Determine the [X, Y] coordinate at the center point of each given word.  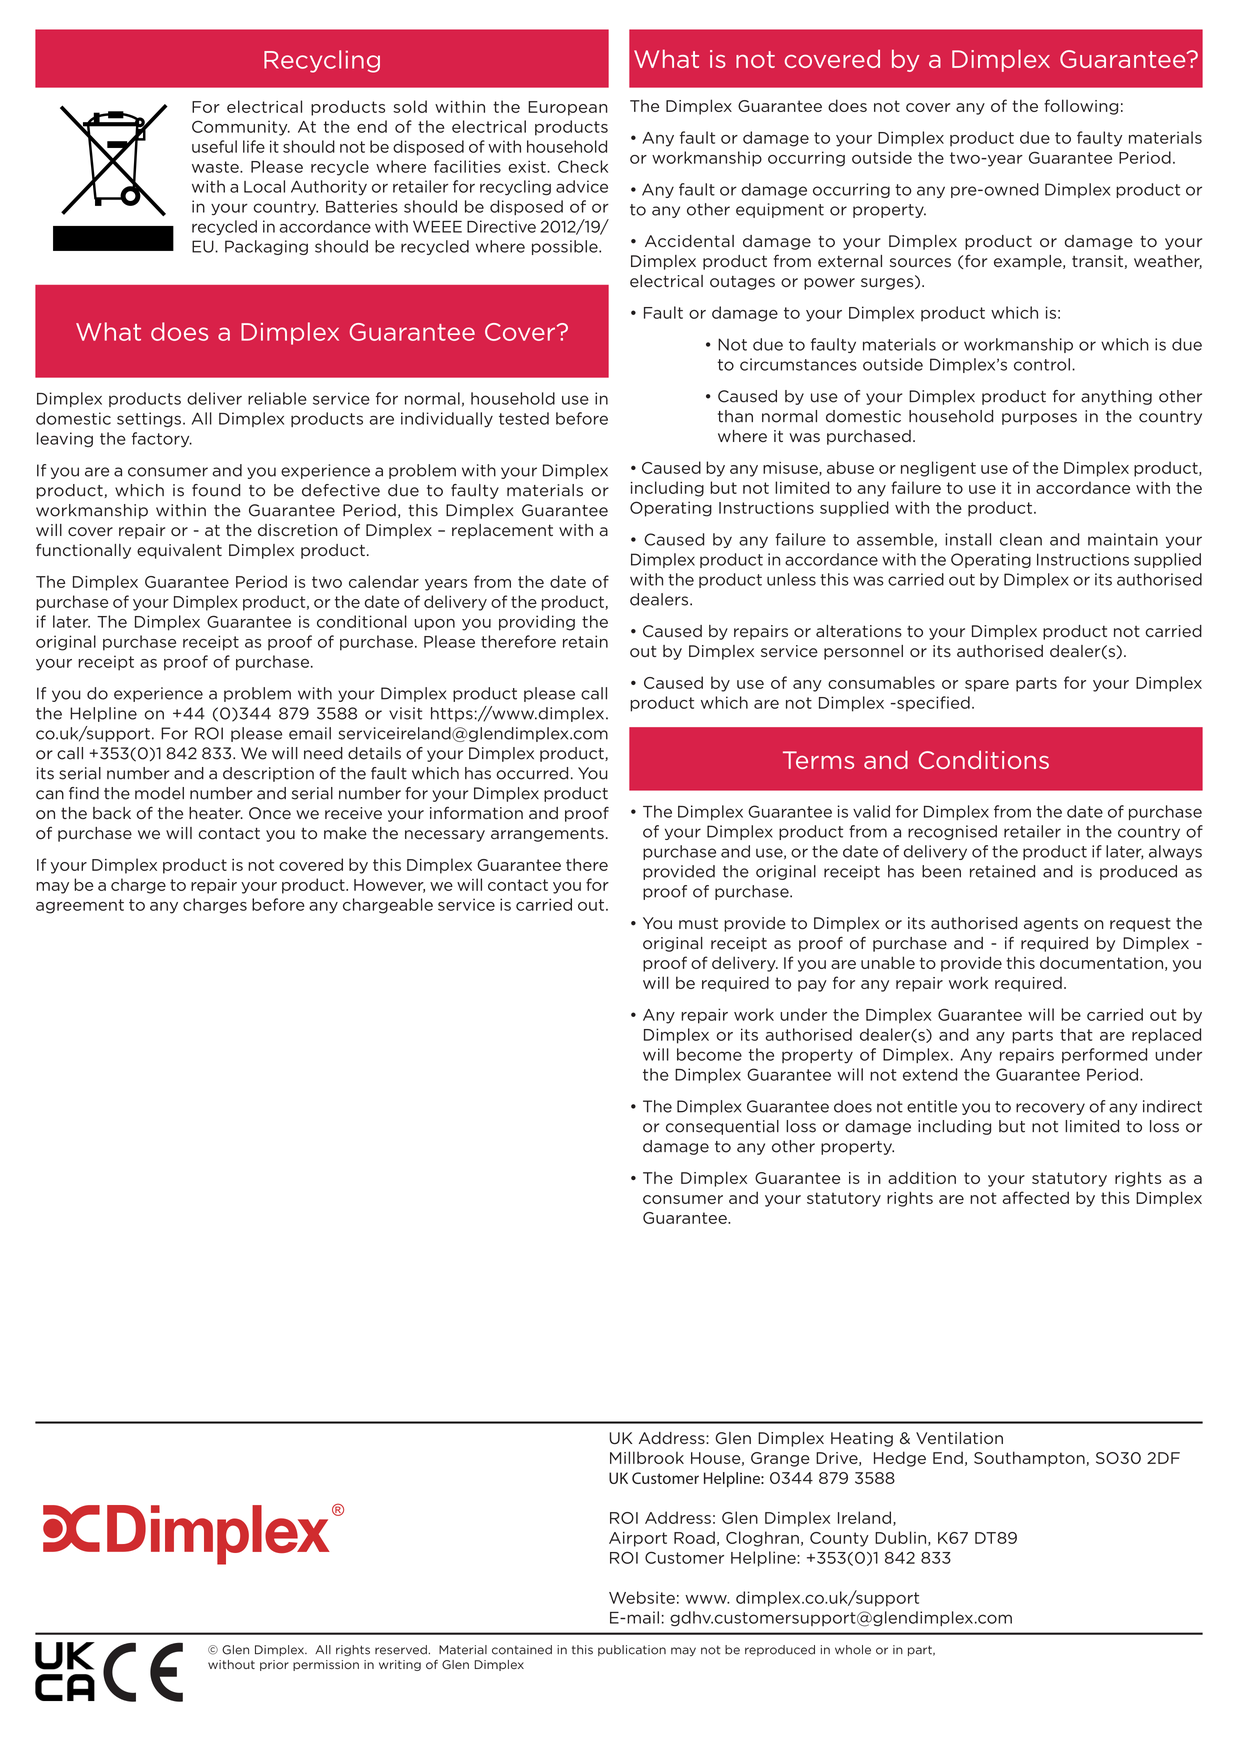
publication [632, 1650]
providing [537, 623]
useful [214, 146]
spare [987, 686]
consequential [722, 1127]
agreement [80, 906]
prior [274, 1665]
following [1081, 107]
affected [1035, 1197]
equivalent [179, 551]
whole [853, 1650]
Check [583, 166]
